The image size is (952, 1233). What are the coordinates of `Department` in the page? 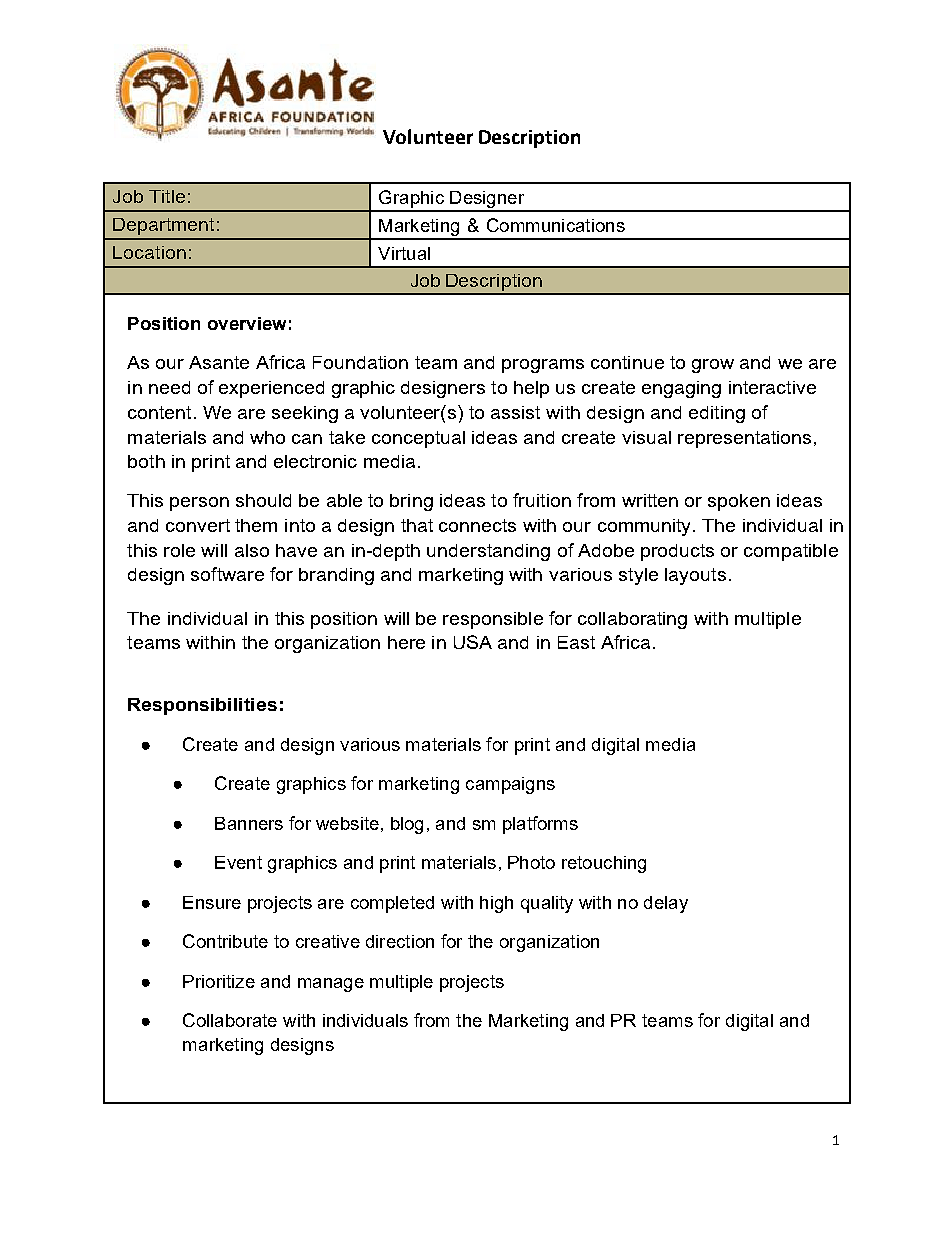 It's located at (163, 226).
